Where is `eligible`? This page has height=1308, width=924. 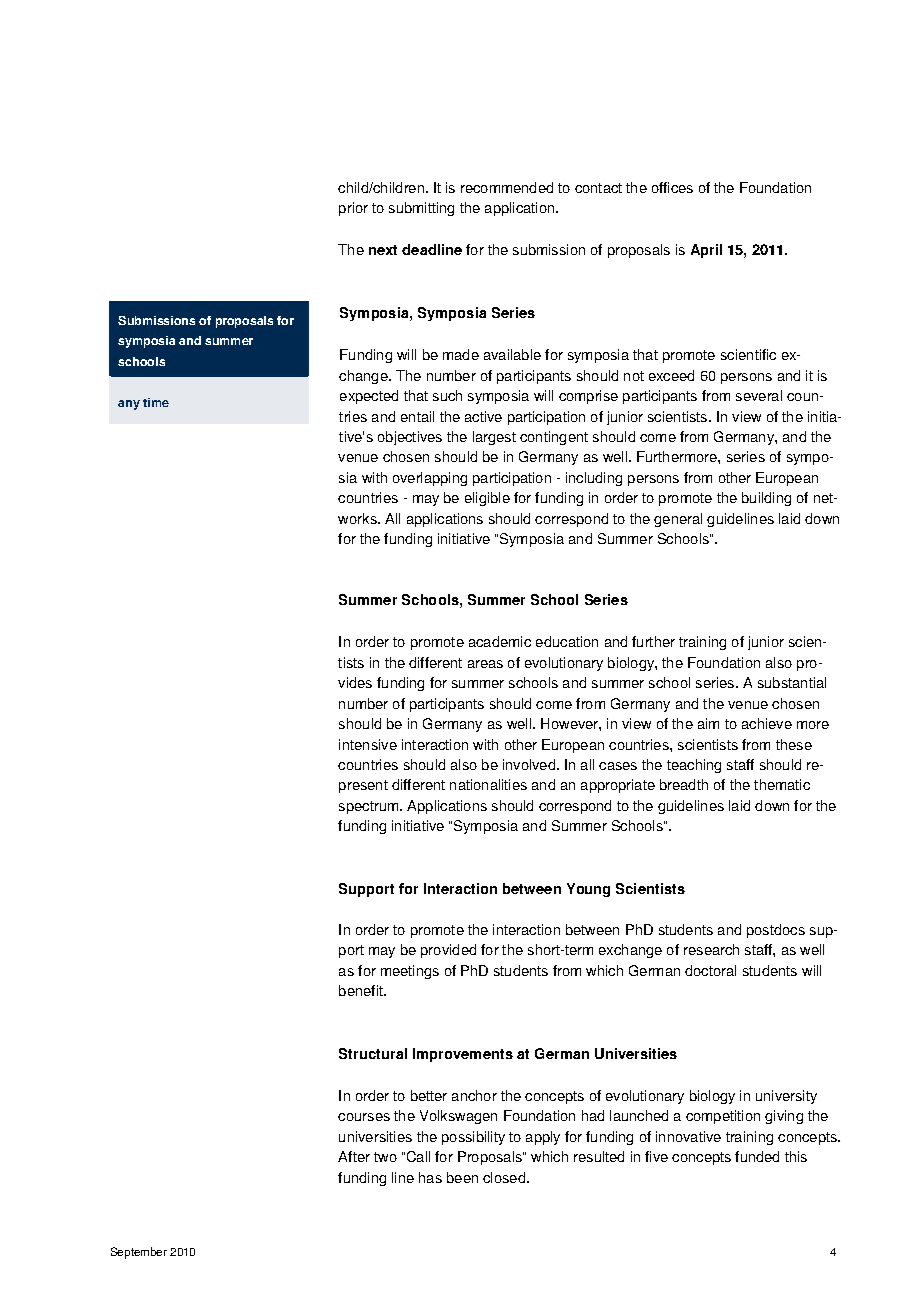 eligible is located at coordinates (487, 499).
